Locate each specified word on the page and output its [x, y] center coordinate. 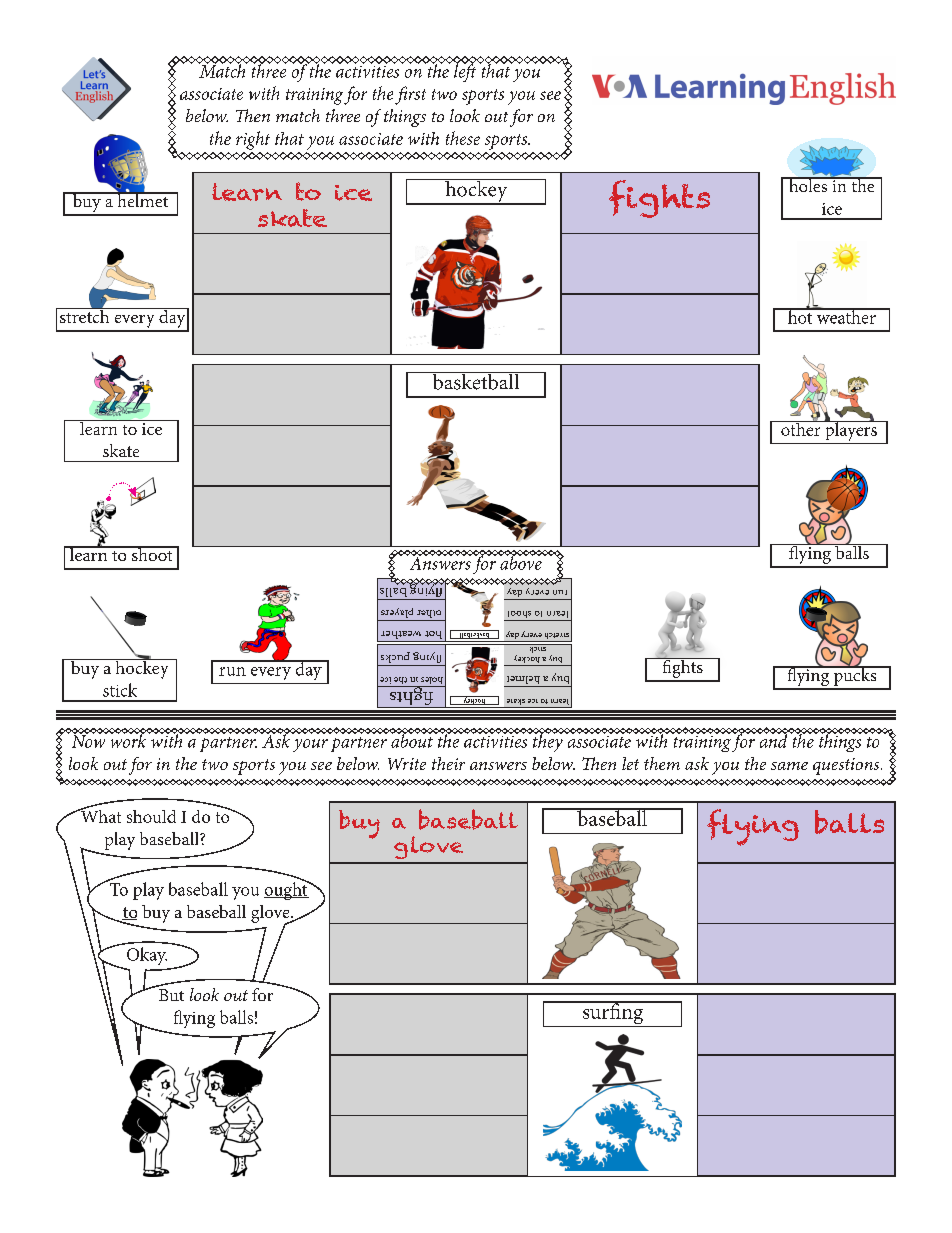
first [410, 95]
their [448, 763]
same [789, 766]
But [171, 995]
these [463, 138]
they [547, 742]
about [413, 740]
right [253, 140]
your [310, 745]
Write [407, 764]
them [662, 763]
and [772, 740]
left [465, 72]
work [128, 740]
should [151, 816]
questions [847, 766]
